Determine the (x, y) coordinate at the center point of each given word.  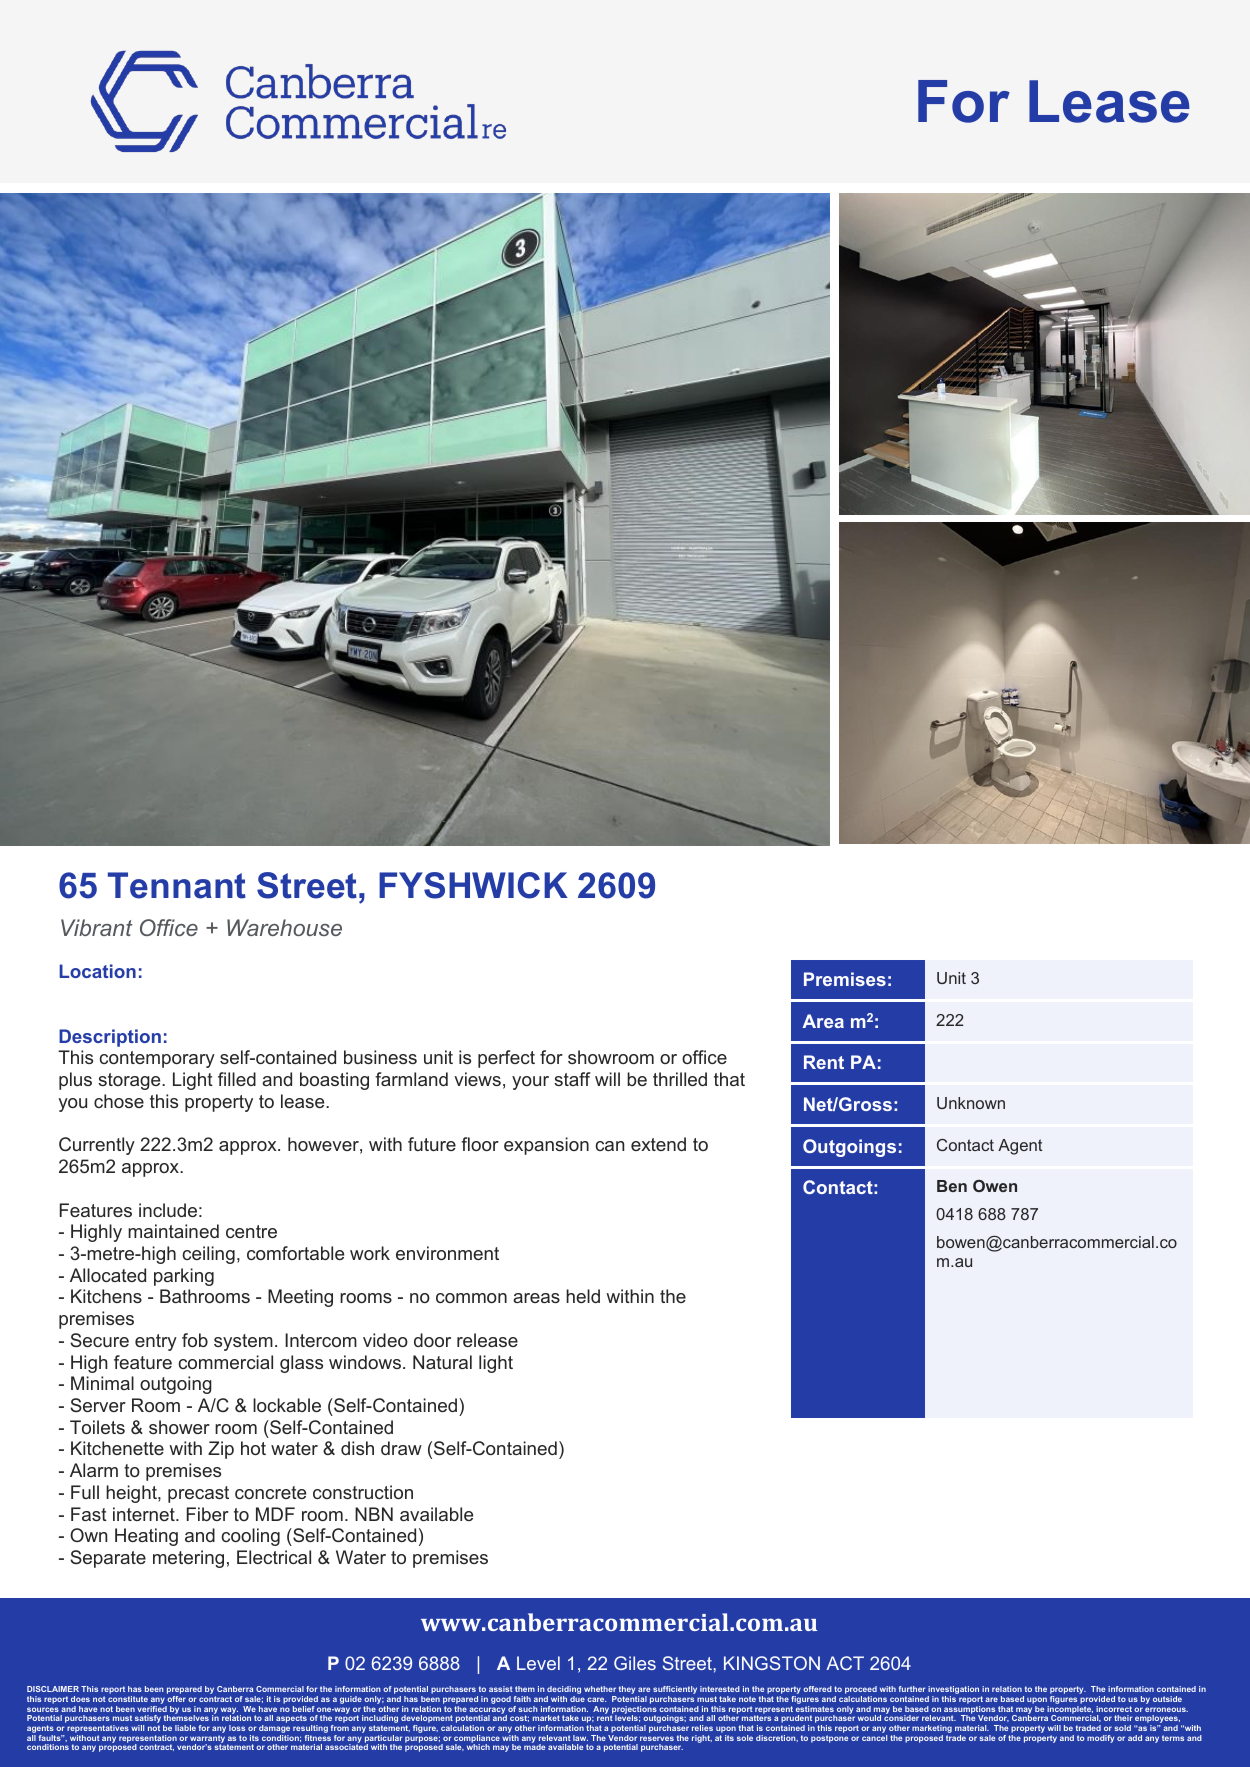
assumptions (970, 1711)
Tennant (177, 885)
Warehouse (284, 927)
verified (152, 1709)
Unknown (971, 1103)
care (596, 1699)
